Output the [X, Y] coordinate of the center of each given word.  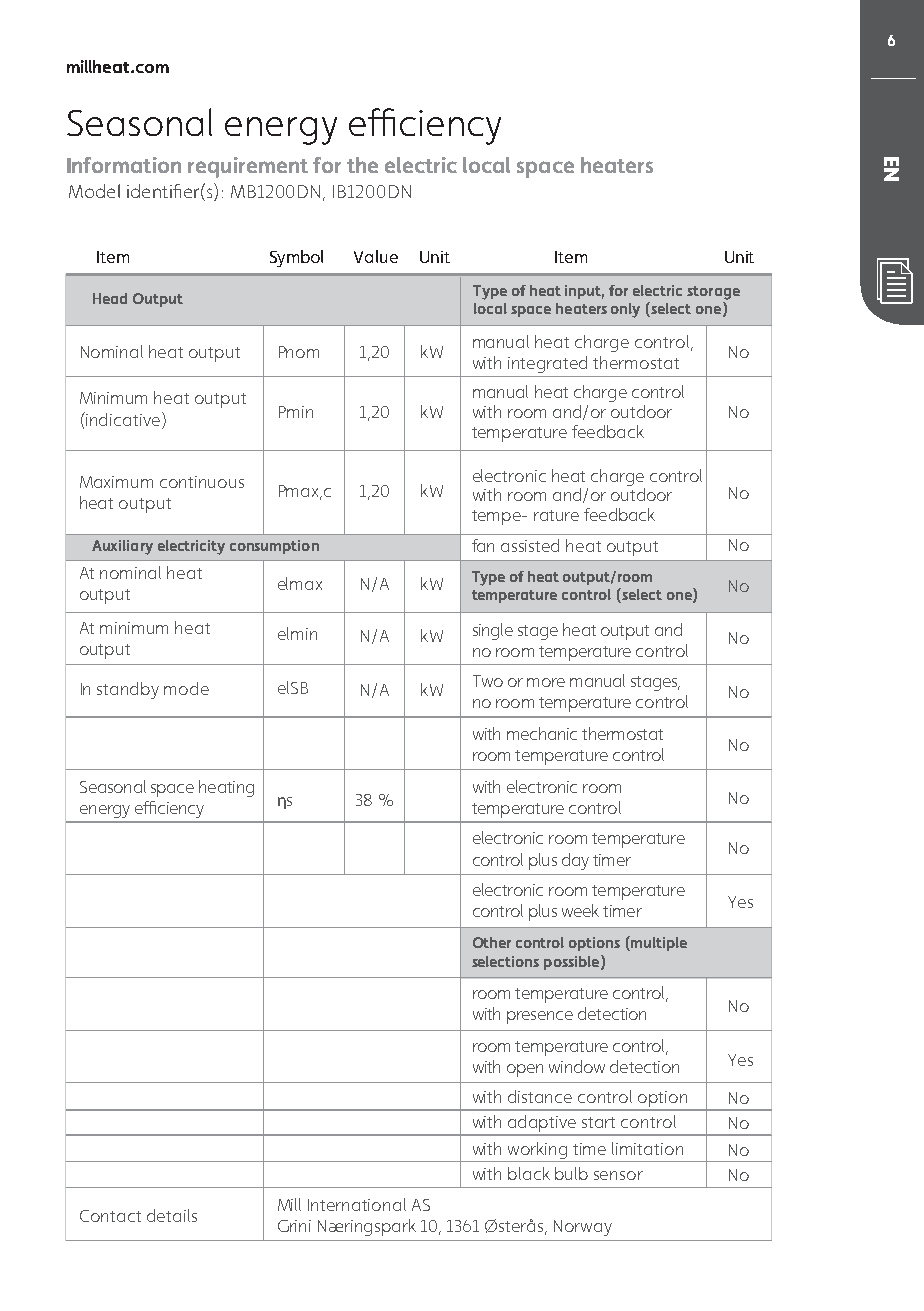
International [357, 1204]
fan [483, 545]
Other [492, 942]
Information [124, 165]
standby [128, 690]
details [172, 1215]
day [575, 861]
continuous [202, 482]
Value [376, 256]
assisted [530, 545]
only [625, 310]
